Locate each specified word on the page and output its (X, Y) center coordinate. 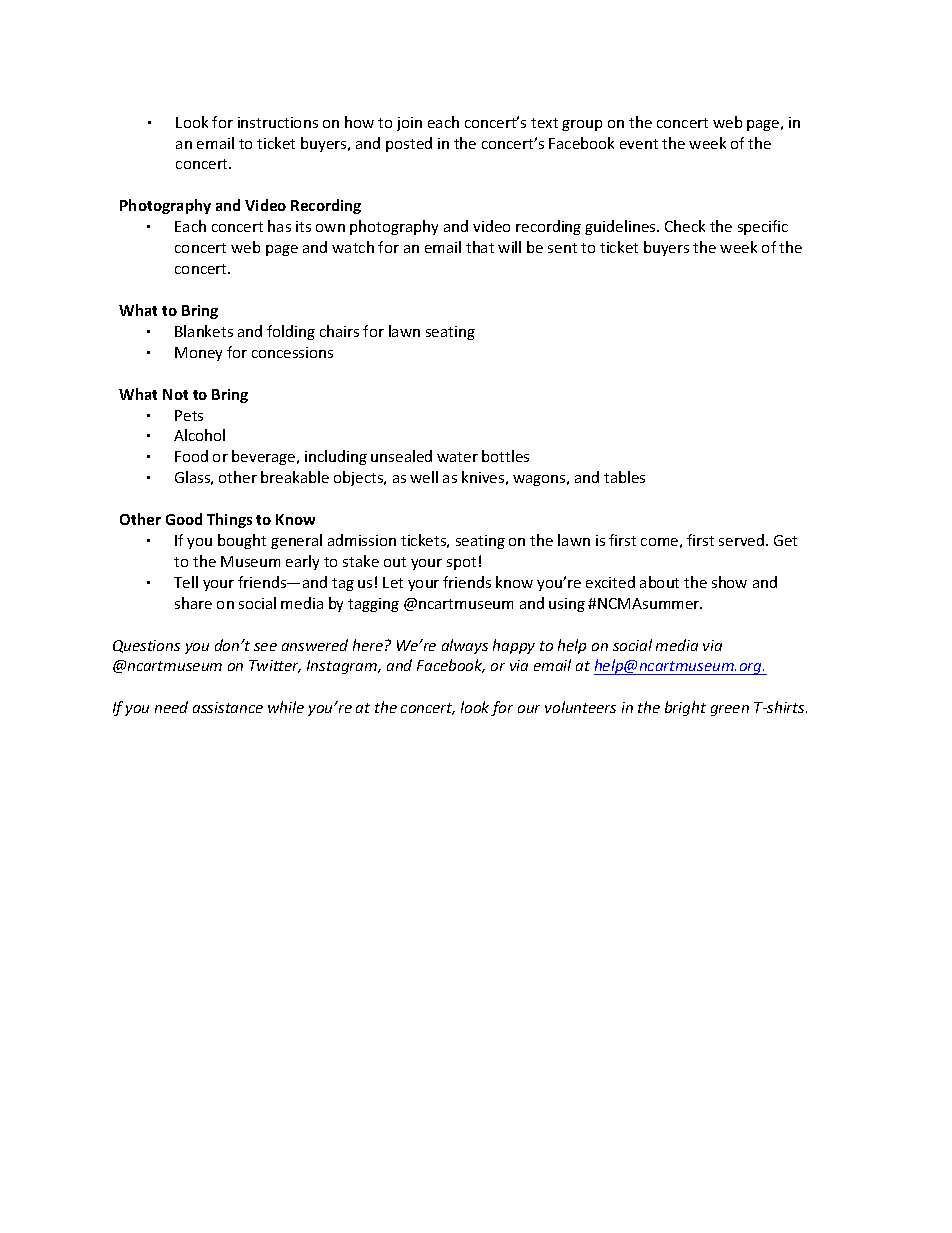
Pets (189, 415)
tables (624, 477)
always (465, 646)
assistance (228, 707)
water (457, 457)
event (639, 144)
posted (409, 144)
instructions (278, 122)
